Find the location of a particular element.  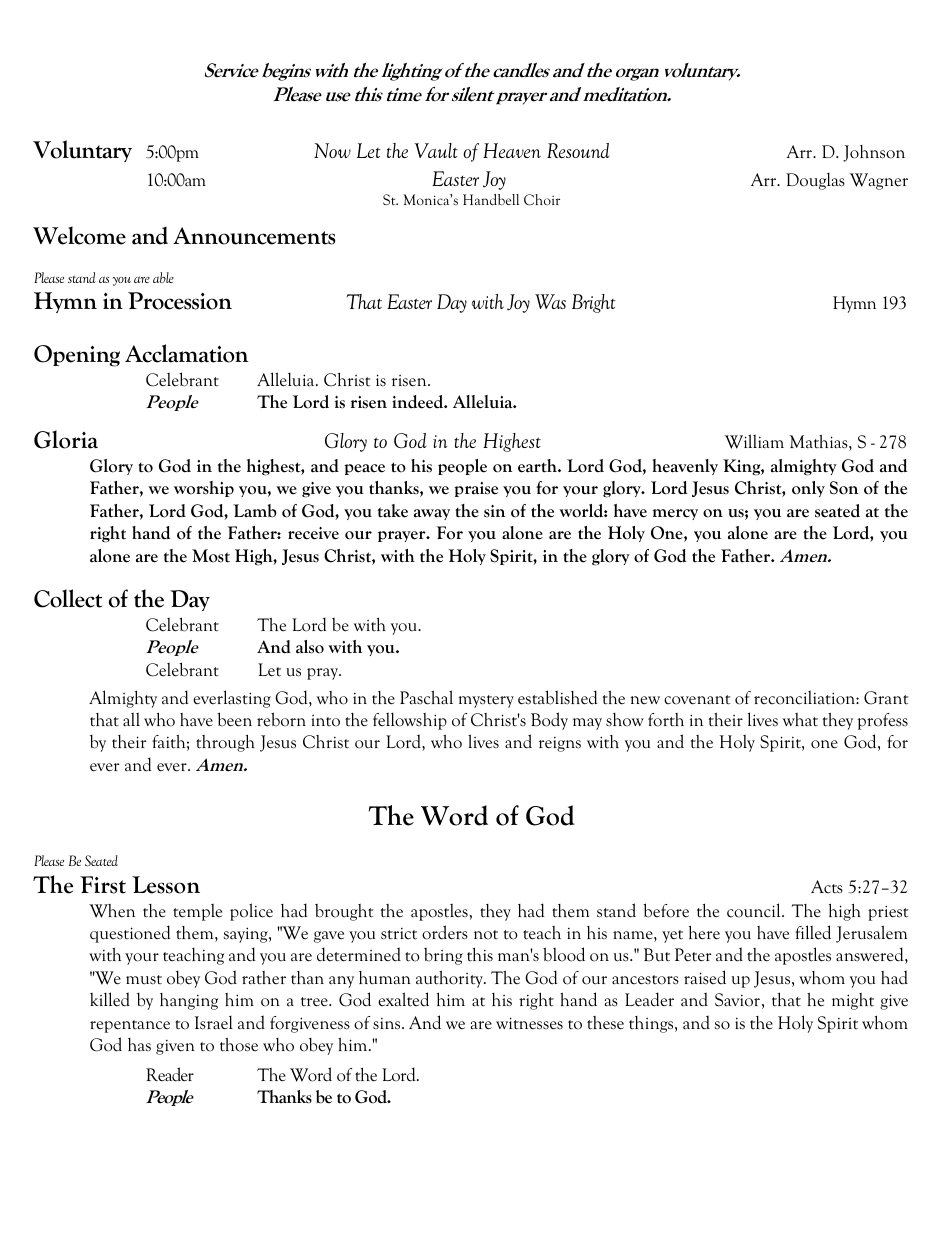

Douglas is located at coordinates (815, 181).
